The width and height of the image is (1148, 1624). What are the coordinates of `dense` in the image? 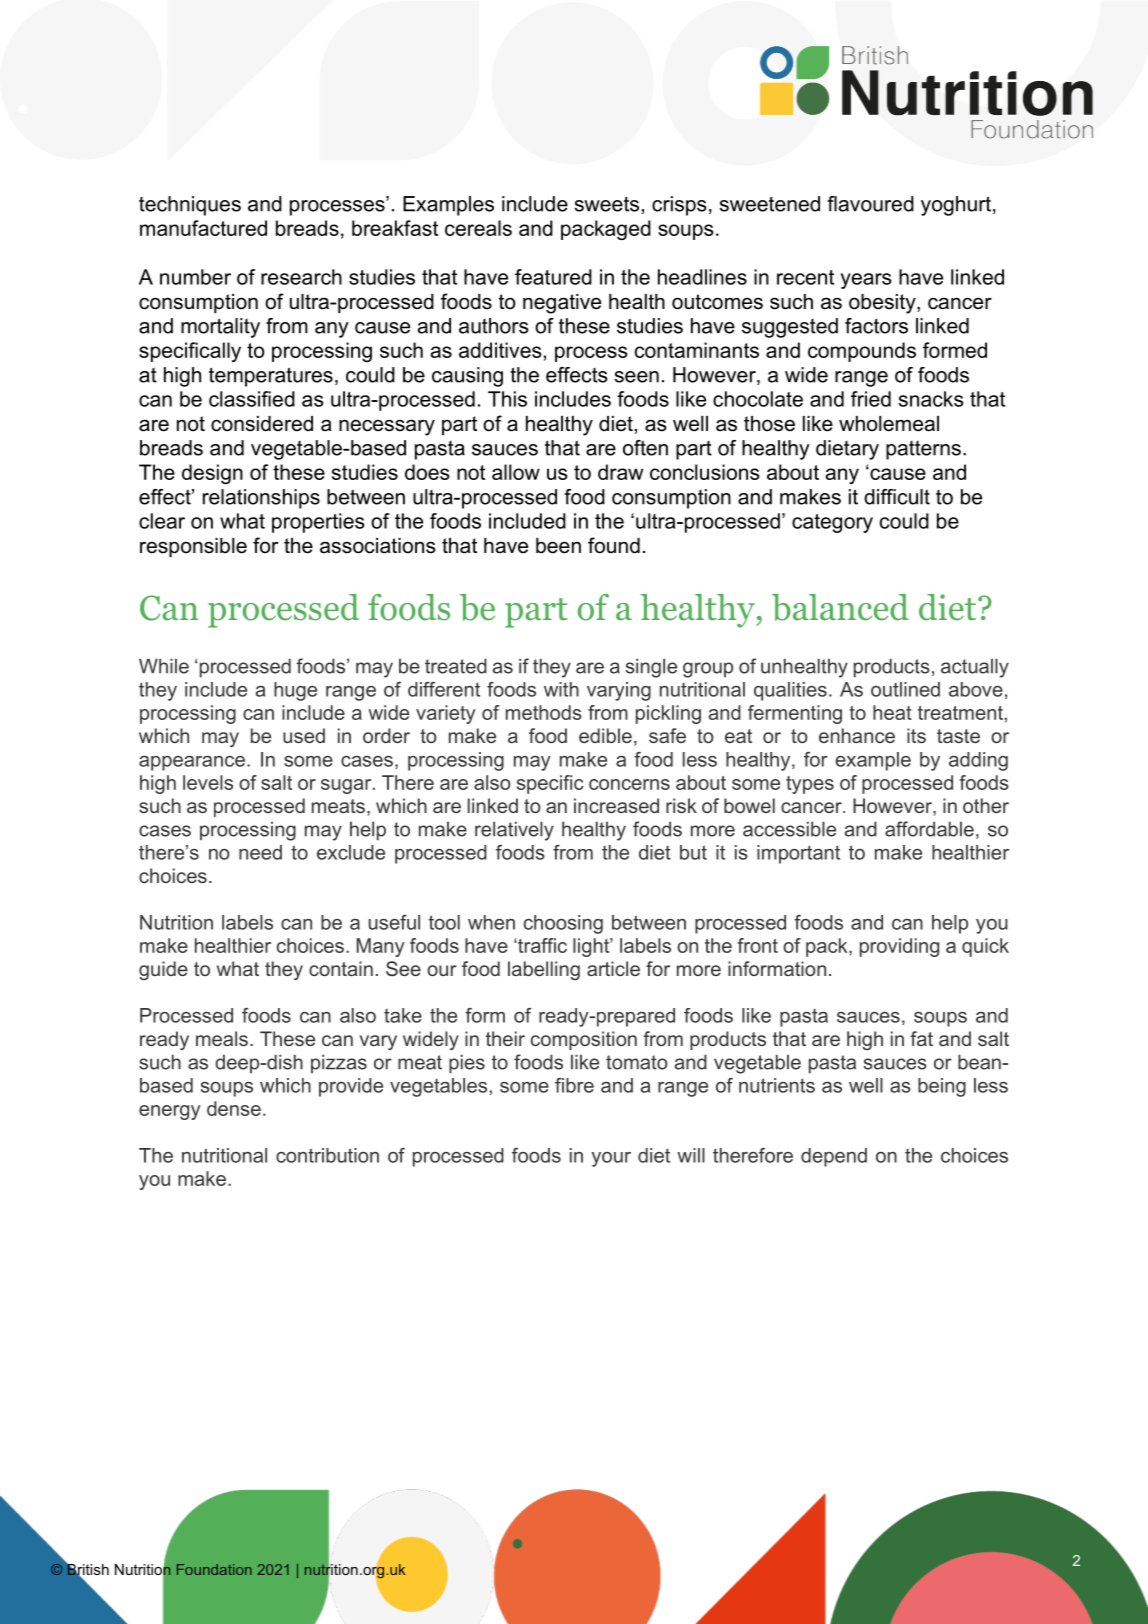 It's located at (234, 1108).
